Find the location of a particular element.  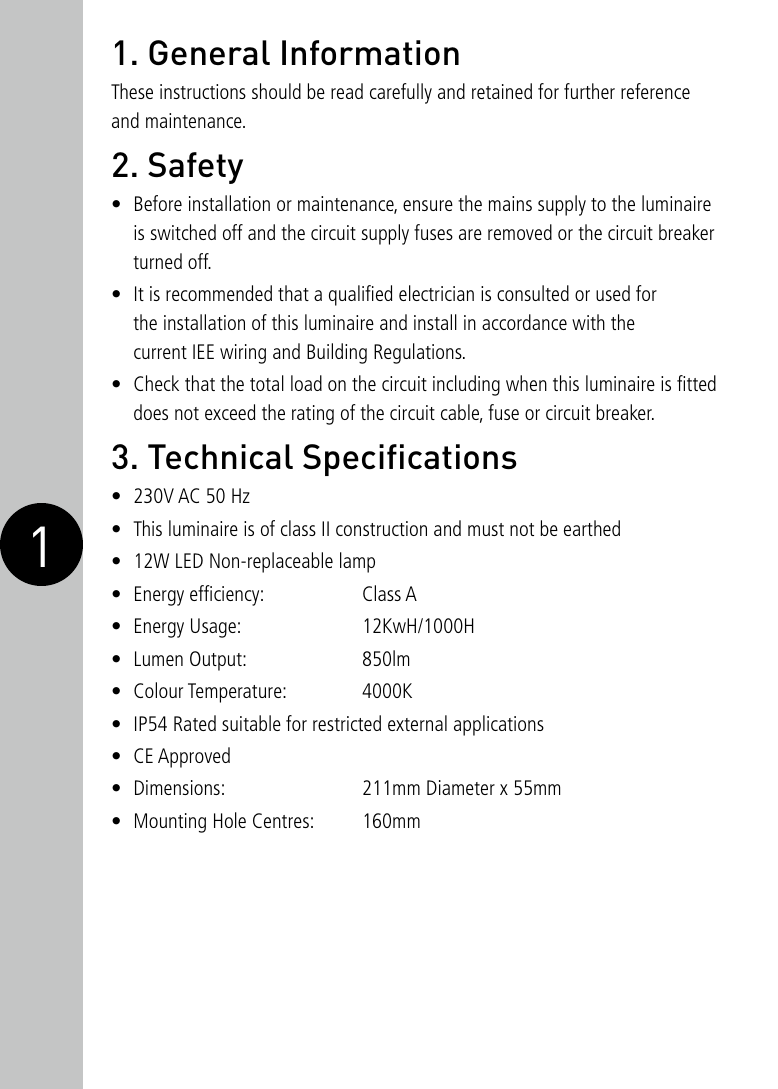

LED is located at coordinates (189, 560).
